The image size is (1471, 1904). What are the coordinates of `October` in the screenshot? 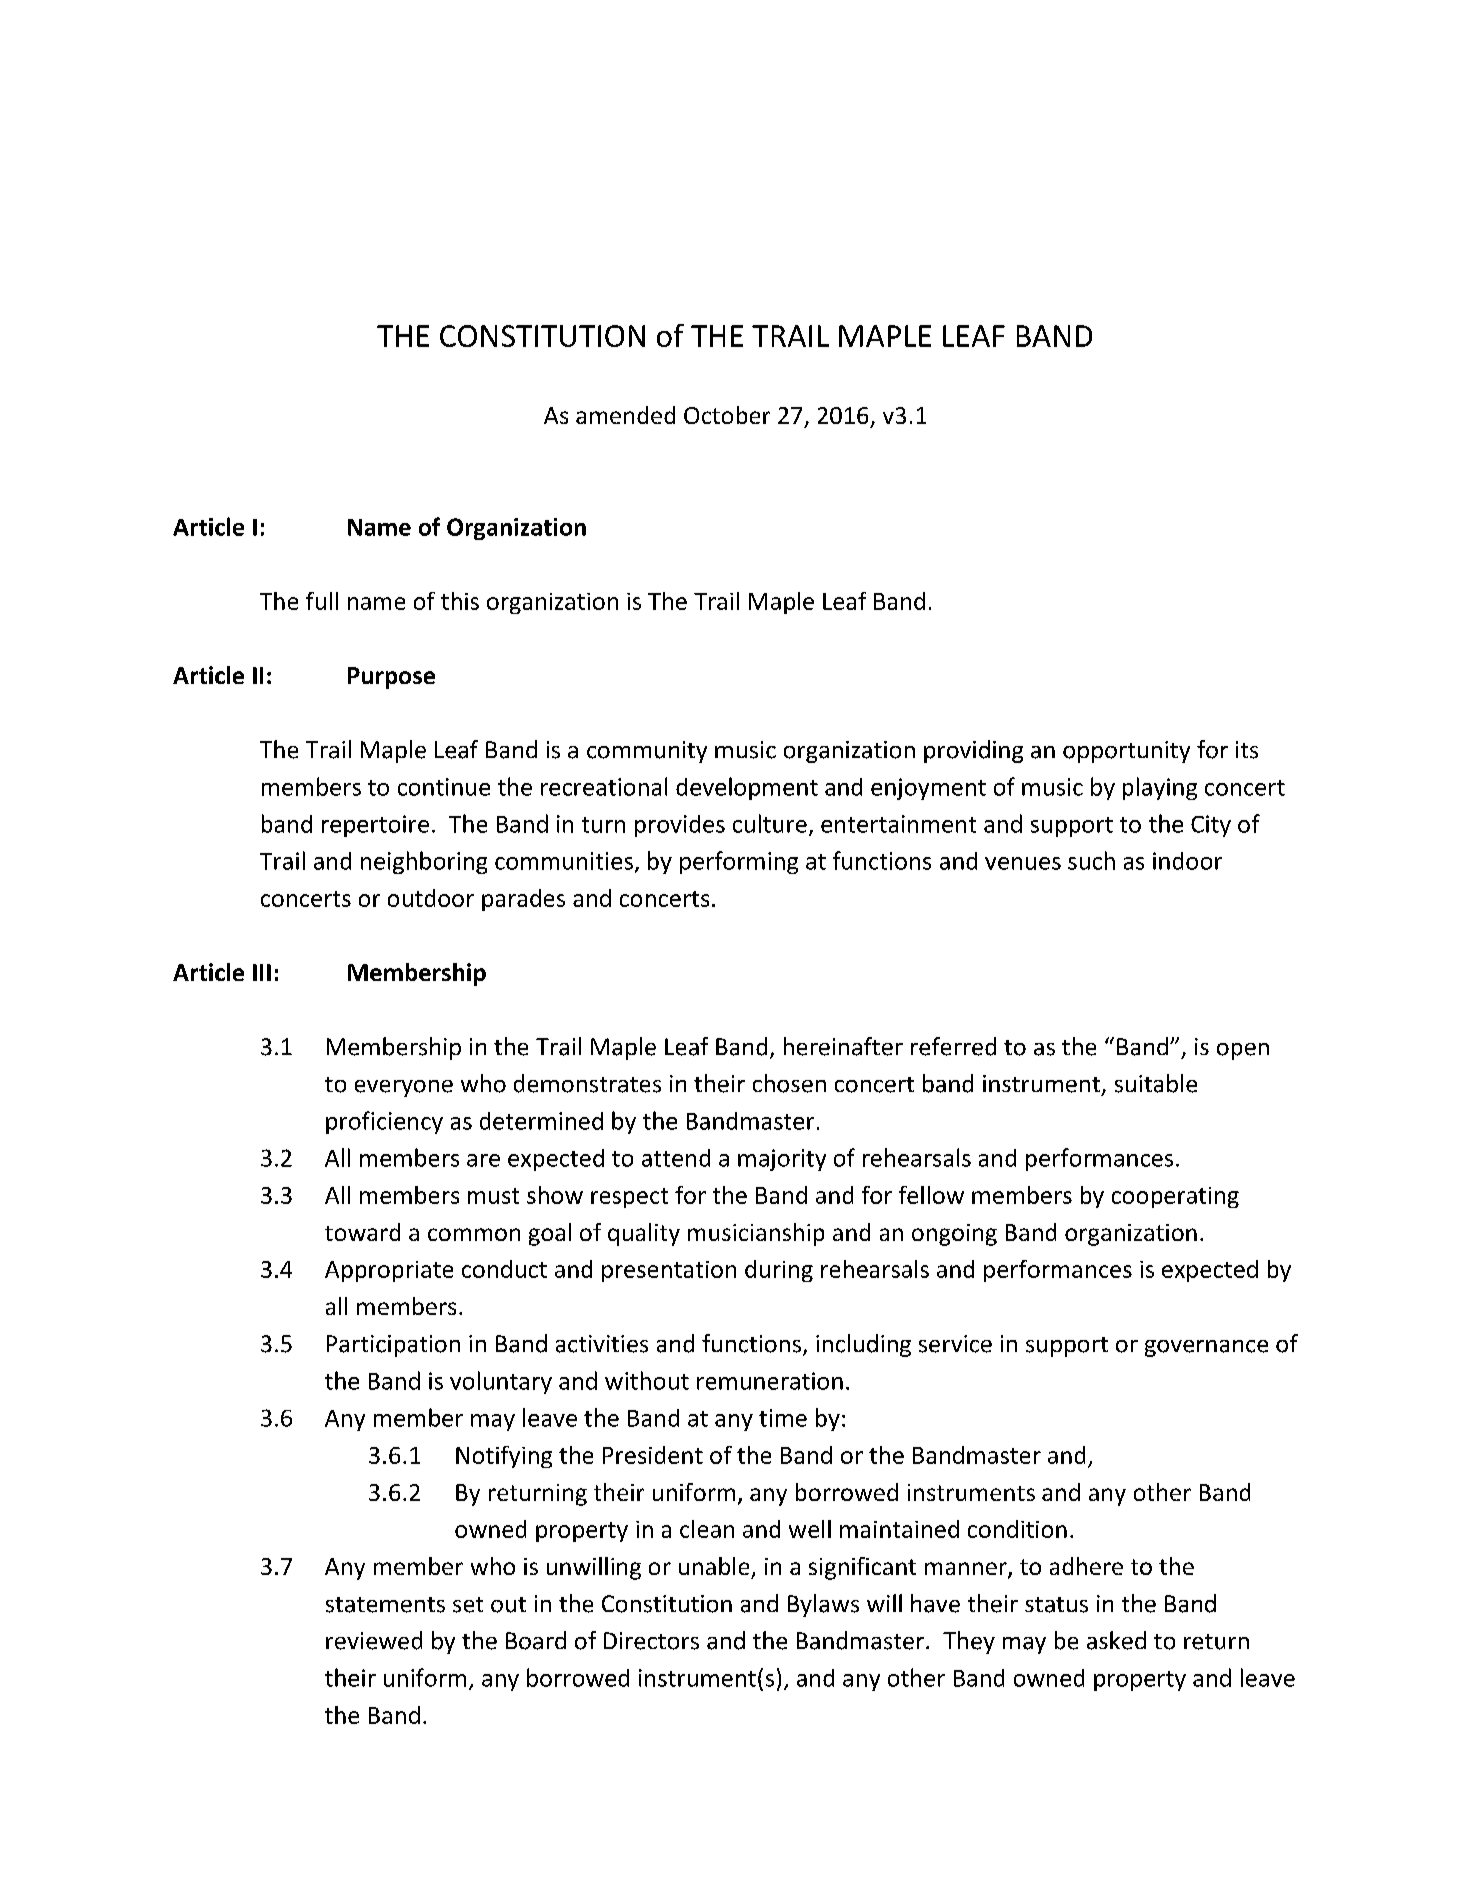 It's located at (727, 415).
